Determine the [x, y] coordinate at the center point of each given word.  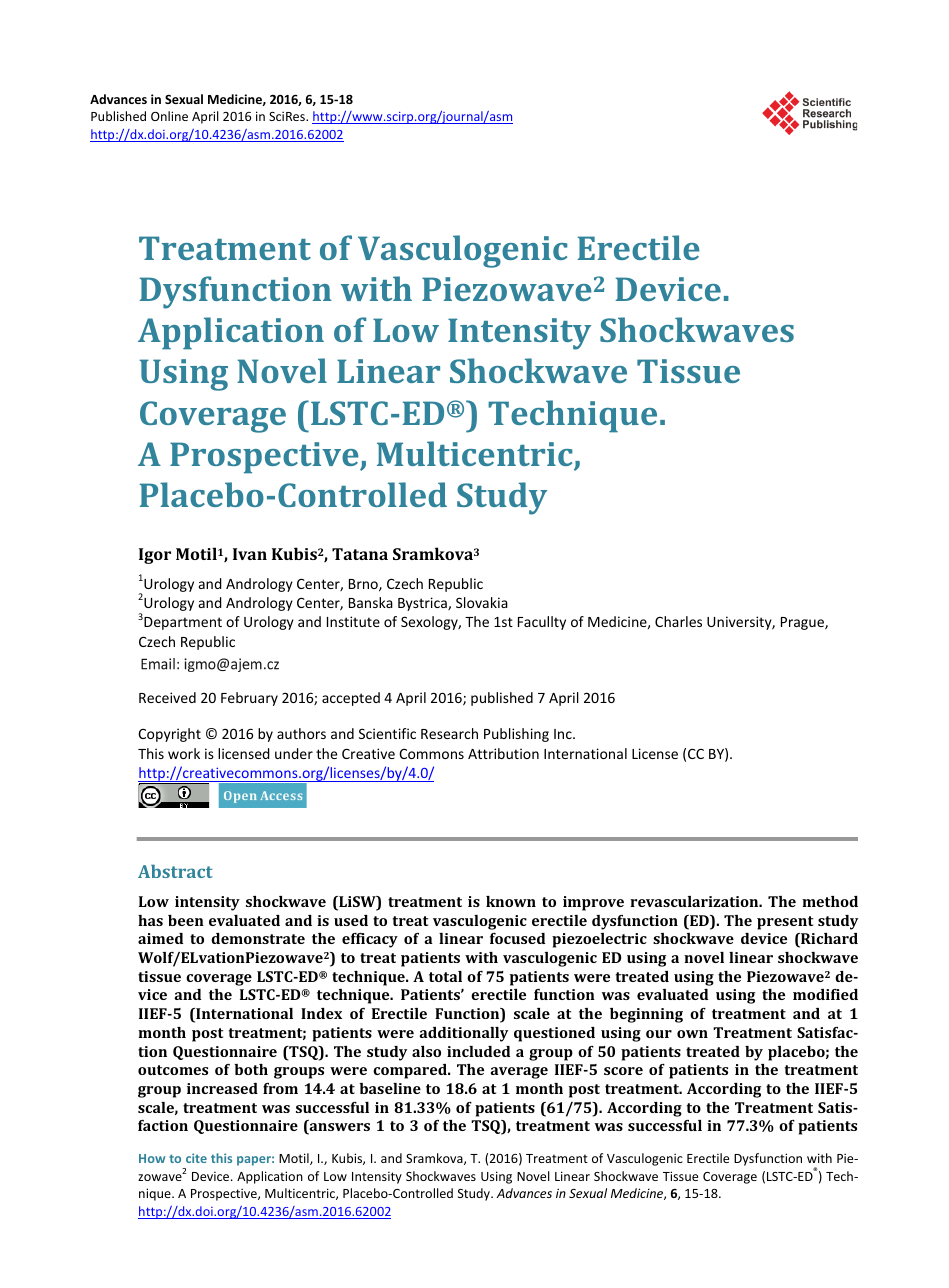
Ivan [250, 554]
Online [169, 116]
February [249, 699]
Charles [678, 621]
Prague [803, 623]
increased [222, 1088]
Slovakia [482, 602]
